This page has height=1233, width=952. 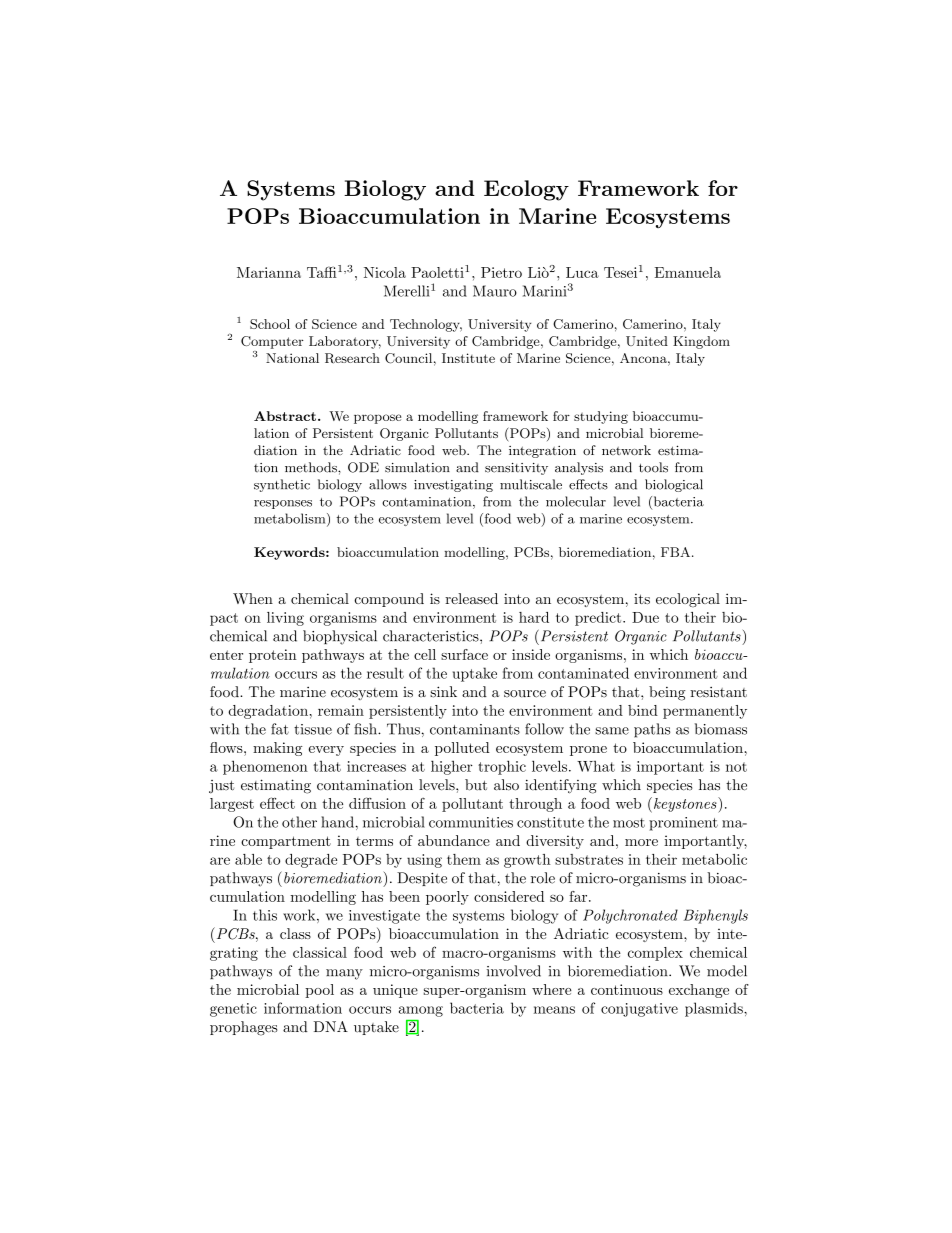 What do you see at coordinates (443, 692) in the page?
I see `sink` at bounding box center [443, 692].
